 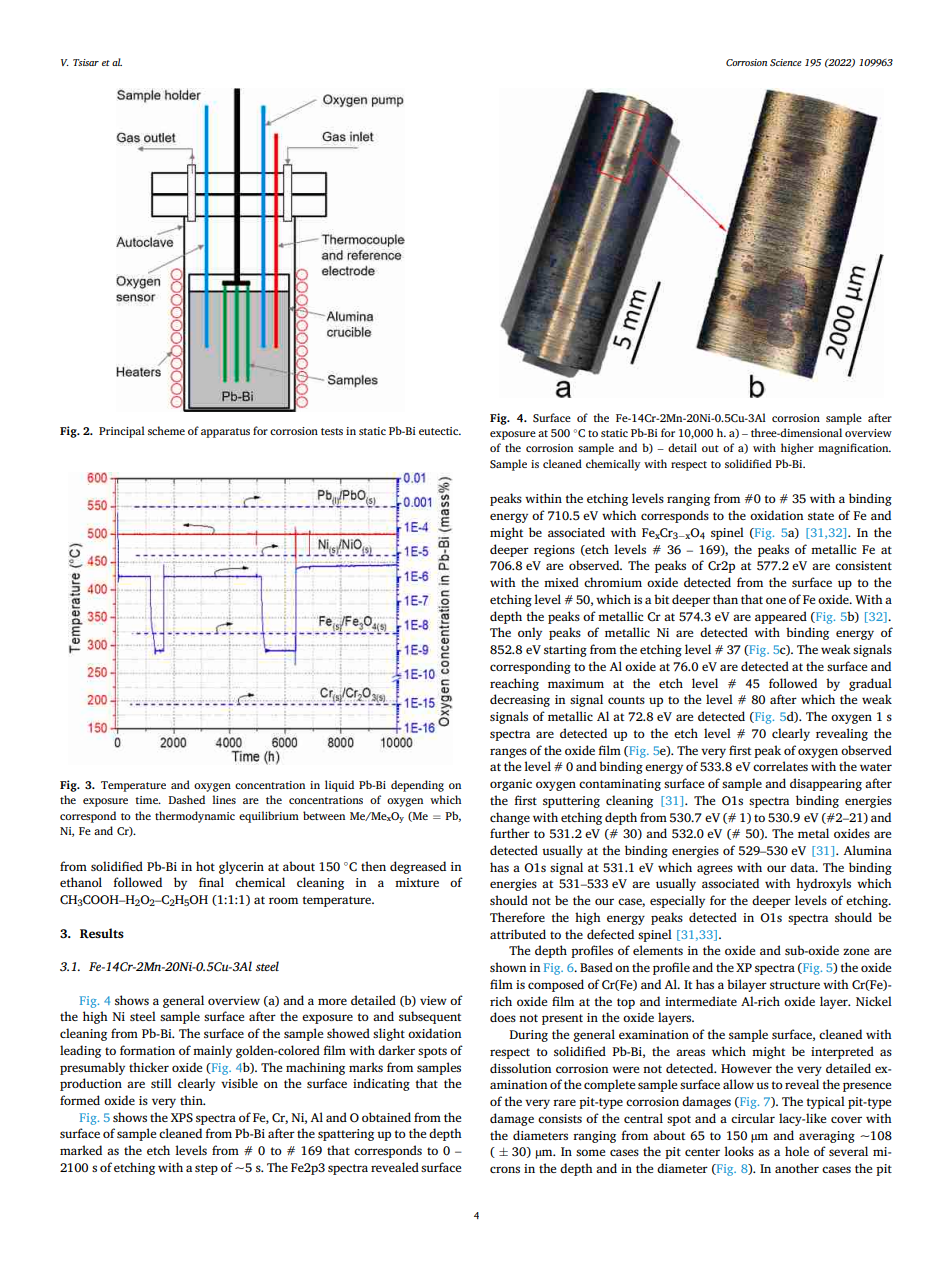 What do you see at coordinates (786, 62) in the image?
I see `Science` at bounding box center [786, 62].
